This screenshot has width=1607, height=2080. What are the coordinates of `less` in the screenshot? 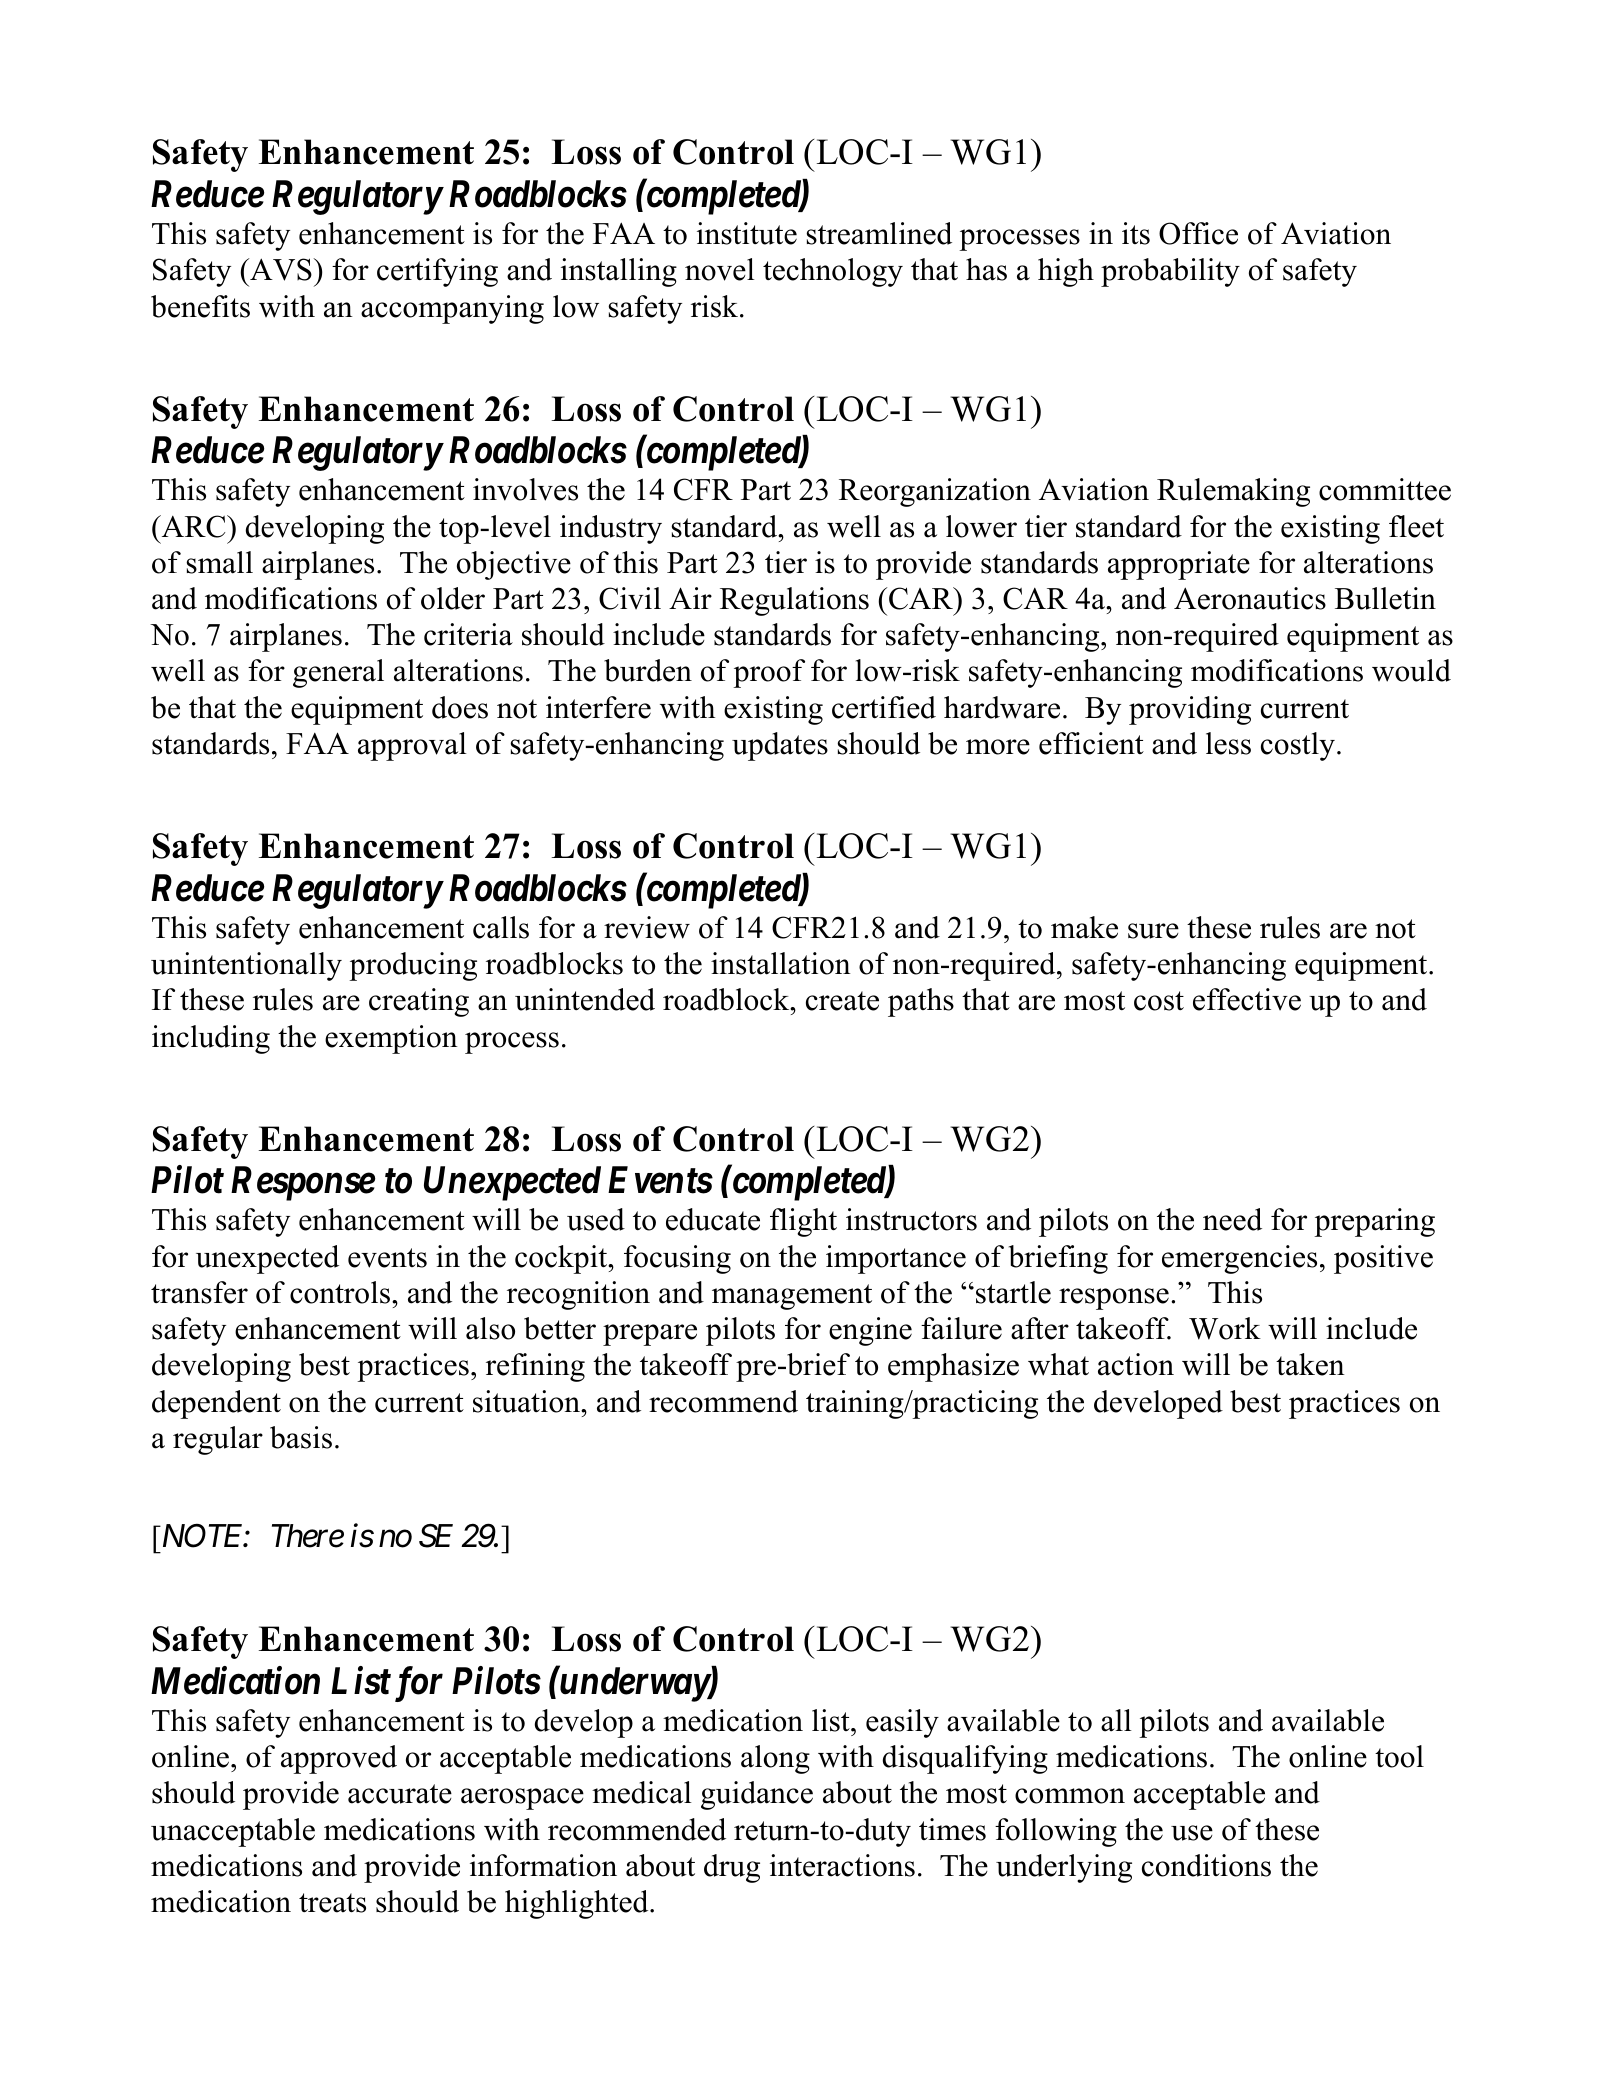 It's located at (1228, 743).
